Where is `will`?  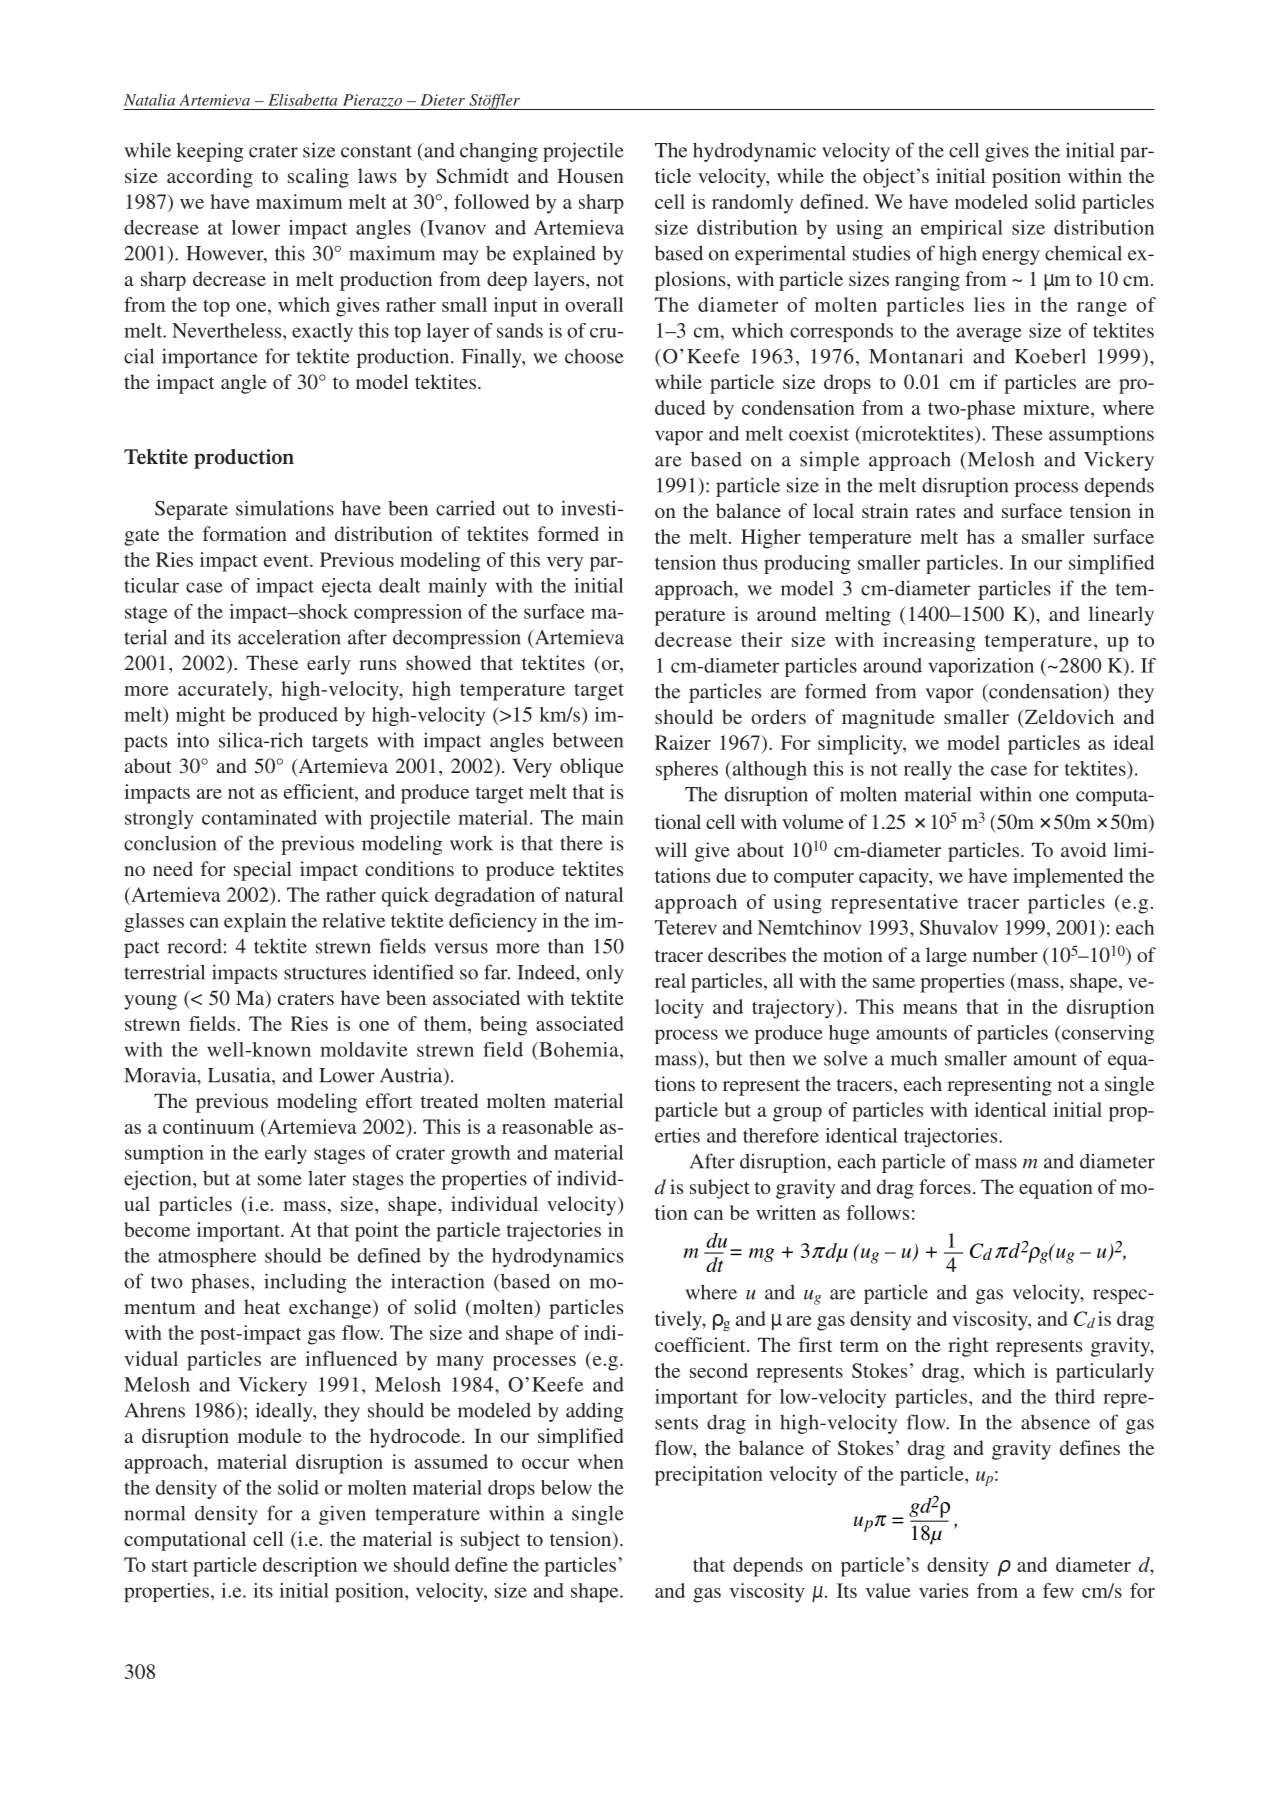
will is located at coordinates (671, 849).
